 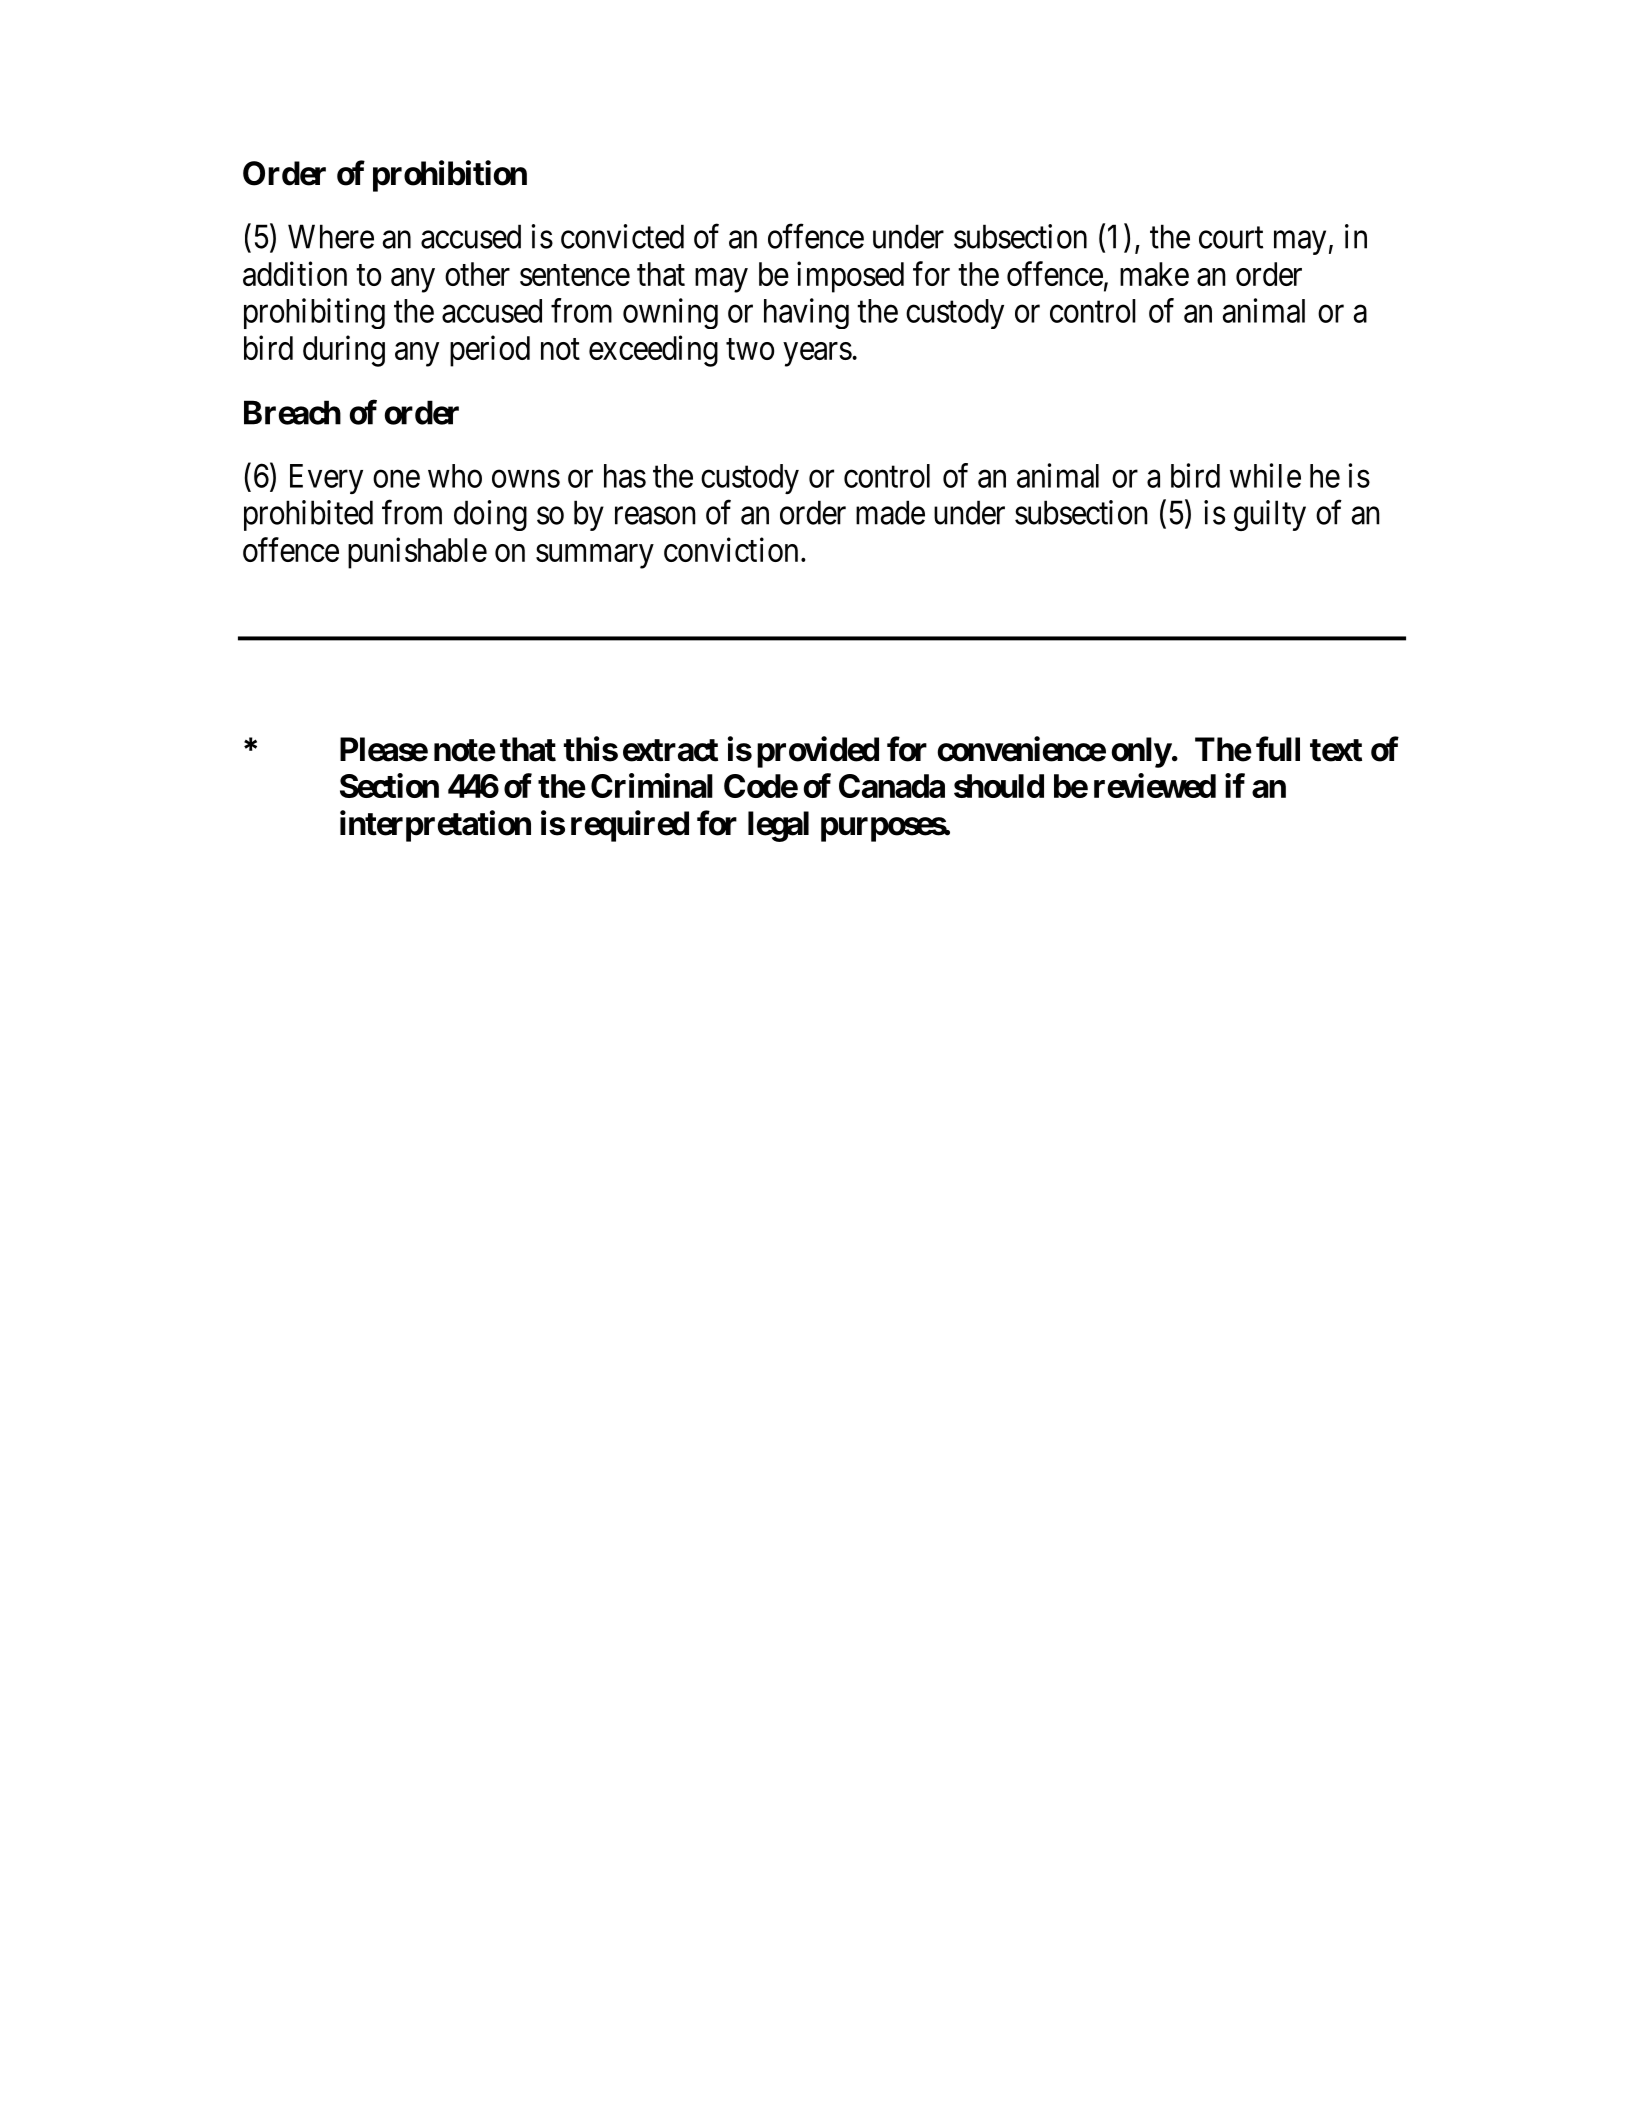 I want to click on guilty, so click(x=1270, y=515).
